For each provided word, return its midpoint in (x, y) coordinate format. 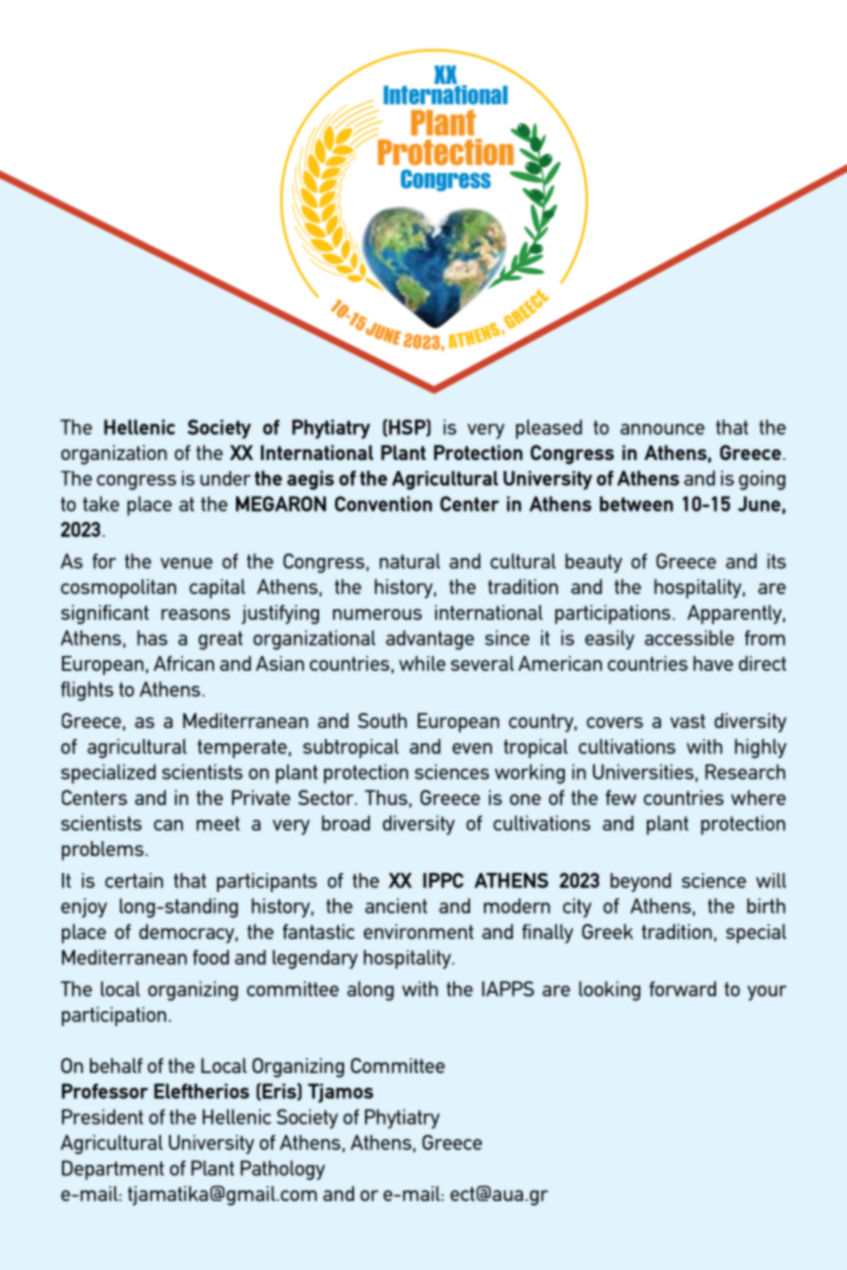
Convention (383, 504)
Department (113, 1170)
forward (682, 989)
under (225, 478)
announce (662, 429)
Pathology (283, 1170)
